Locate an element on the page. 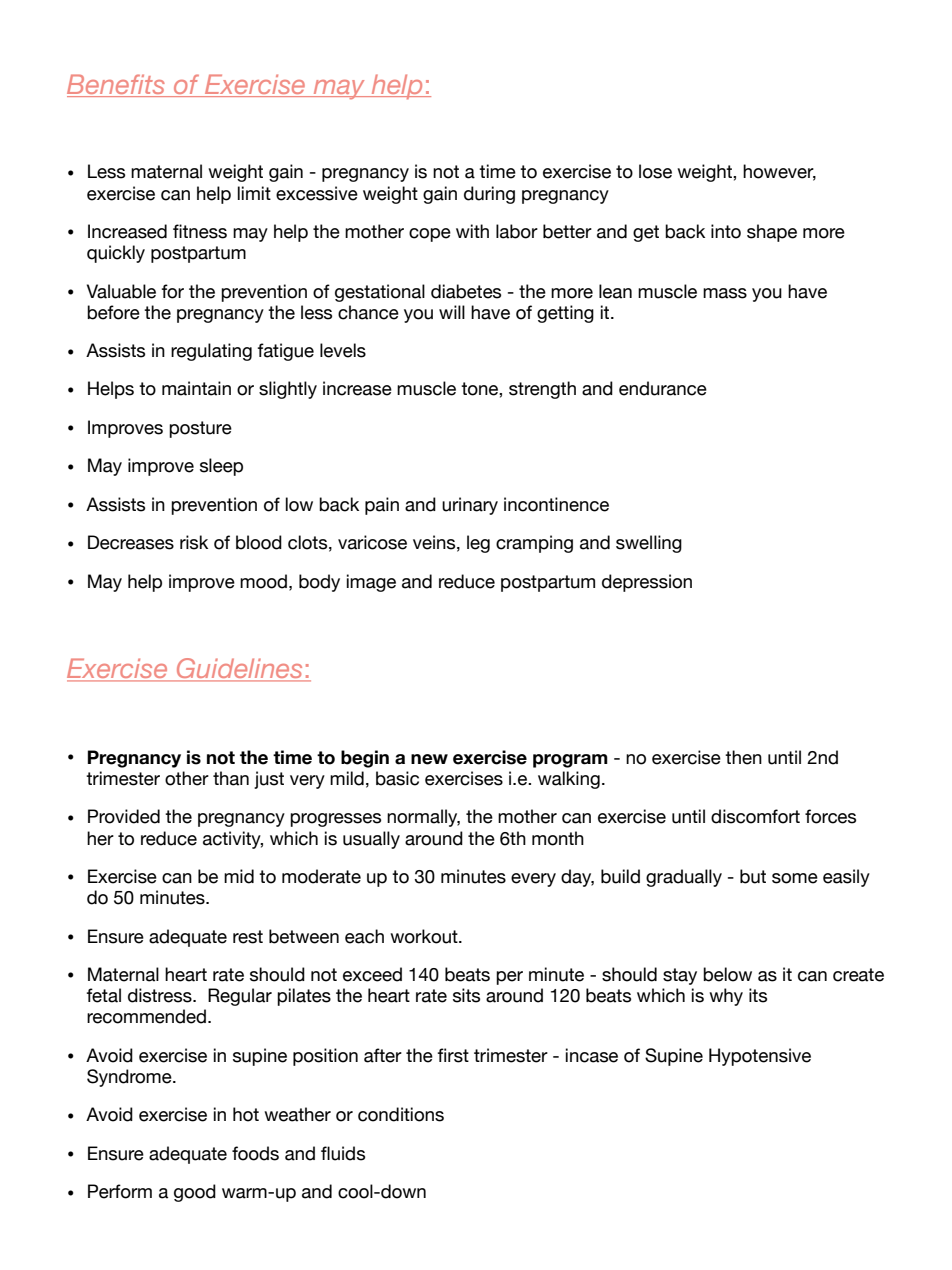 The image size is (952, 1270). mid is located at coordinates (239, 876).
